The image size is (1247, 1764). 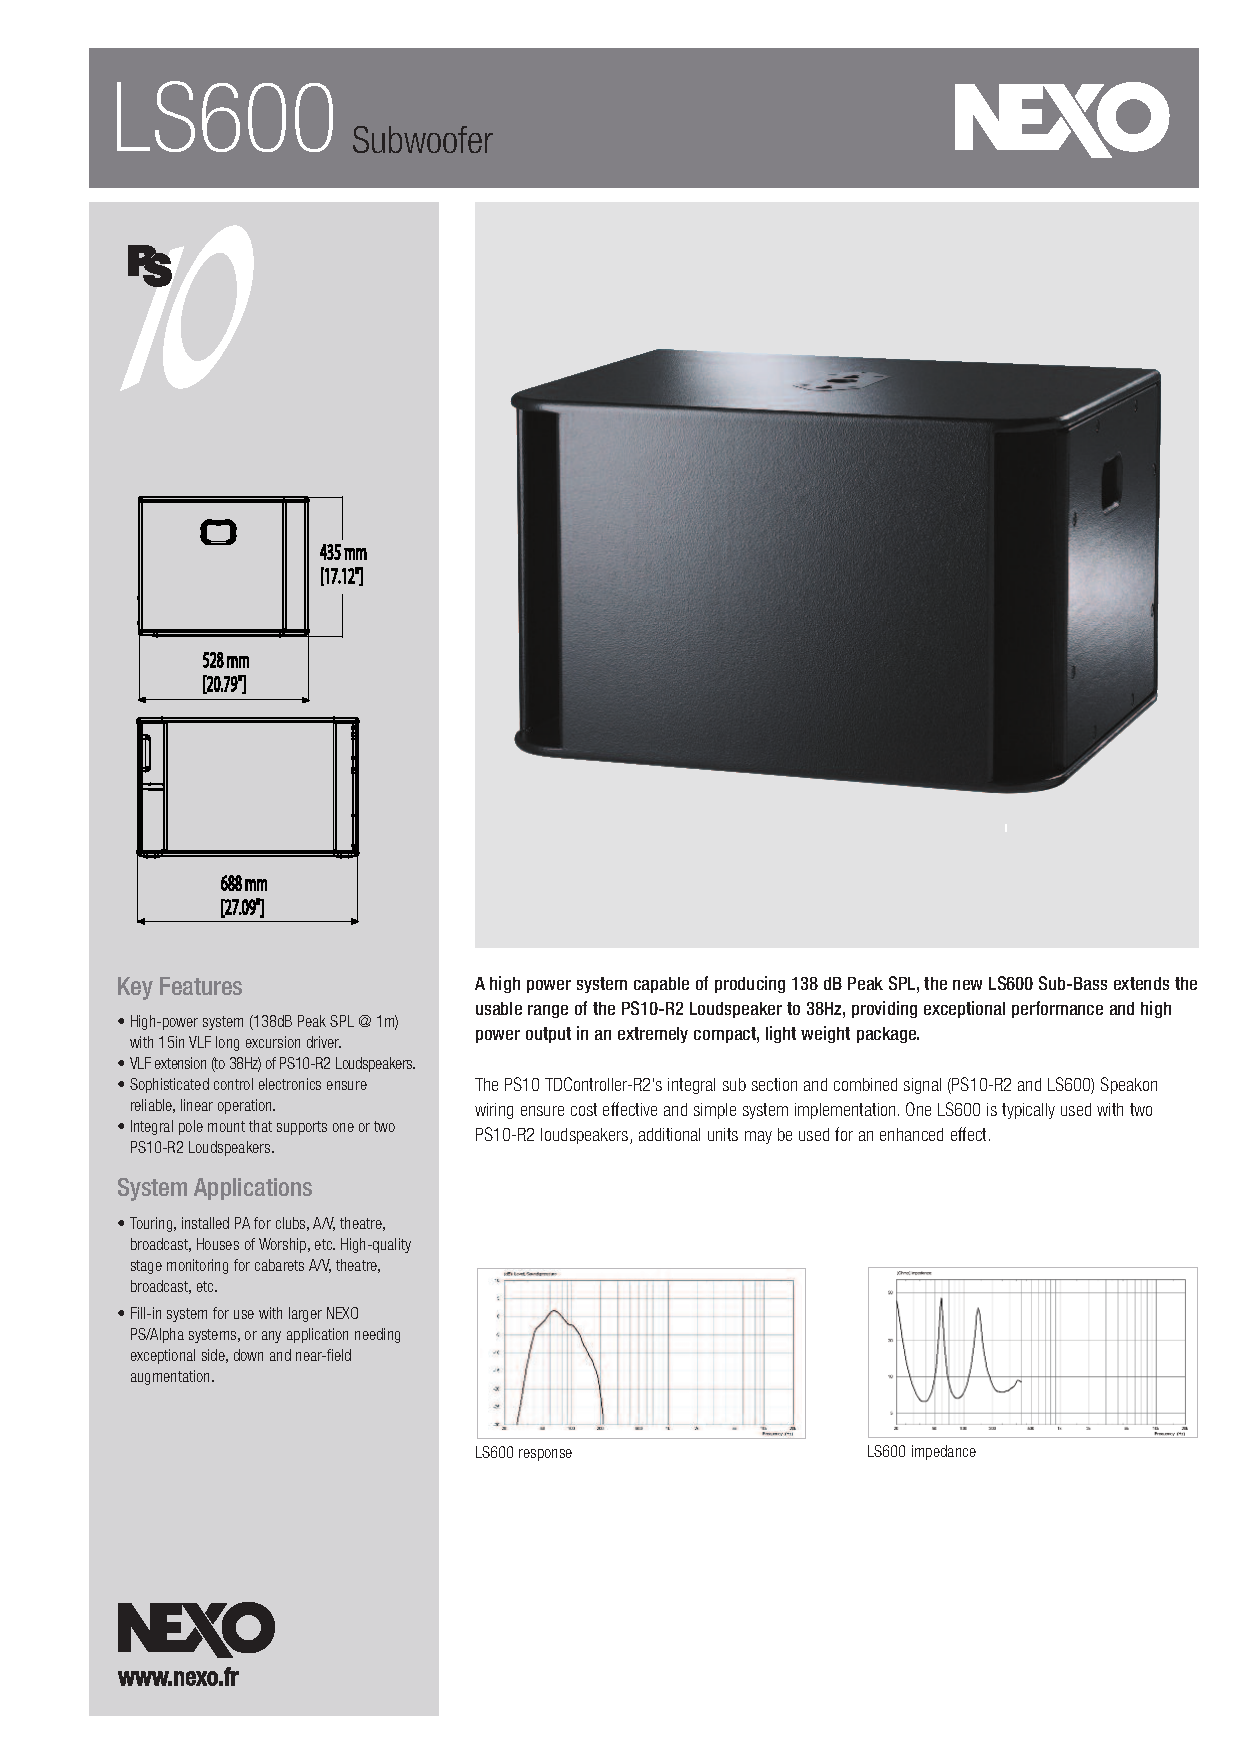 I want to click on extends, so click(x=1141, y=983).
